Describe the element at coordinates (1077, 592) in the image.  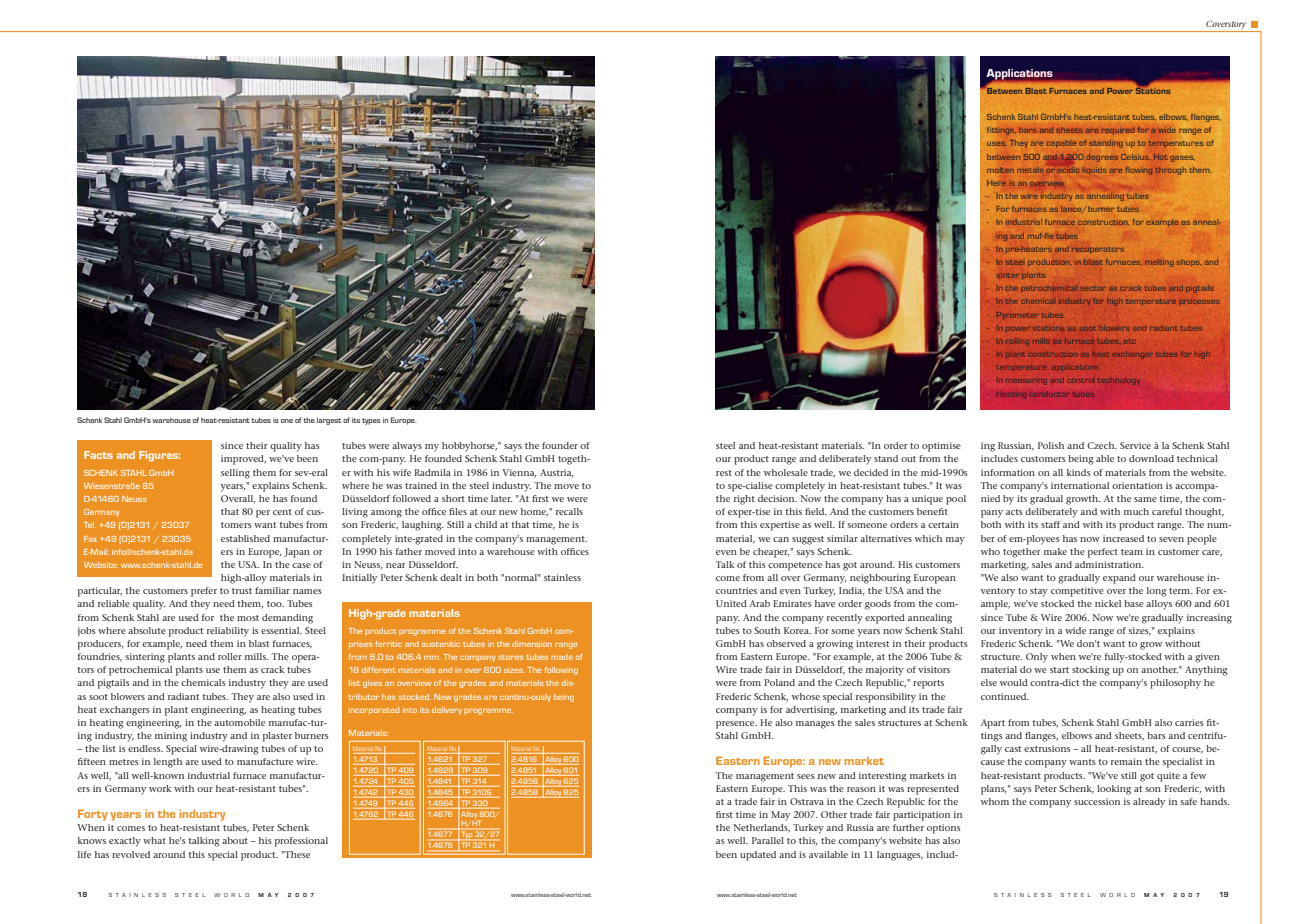
I see `competitive` at that location.
